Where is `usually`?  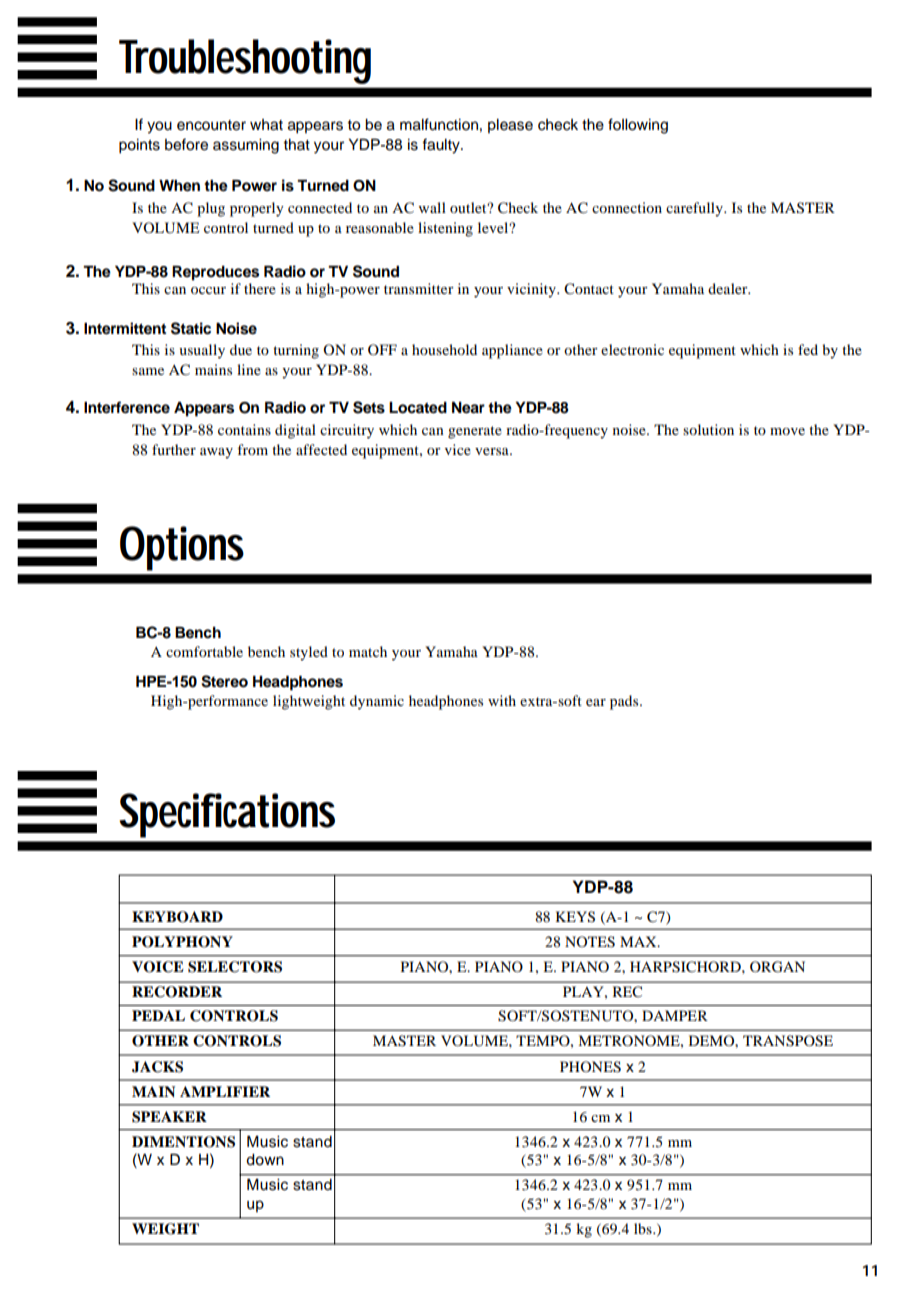
usually is located at coordinates (202, 351).
